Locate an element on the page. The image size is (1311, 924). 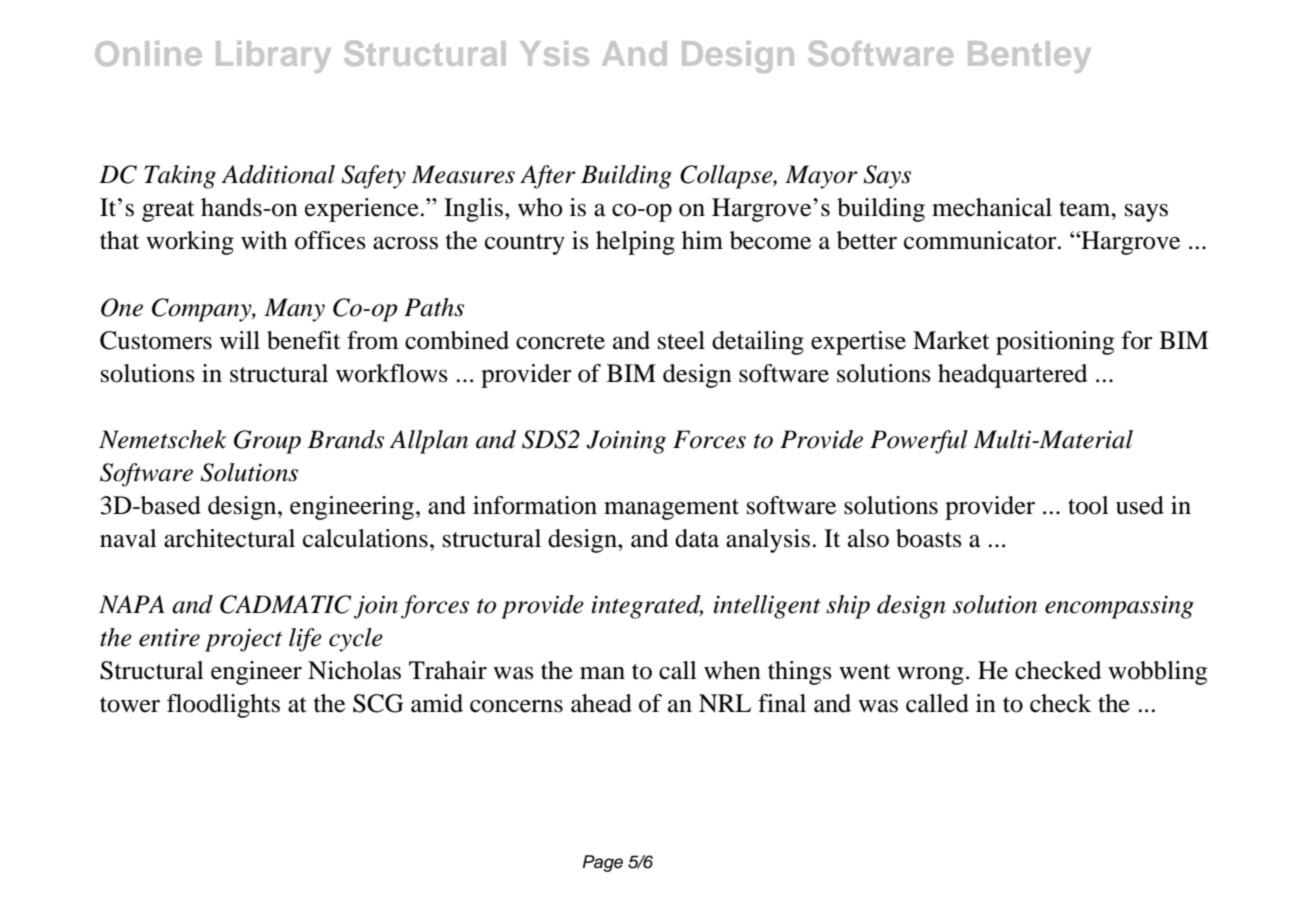
steel is located at coordinates (681, 340).
